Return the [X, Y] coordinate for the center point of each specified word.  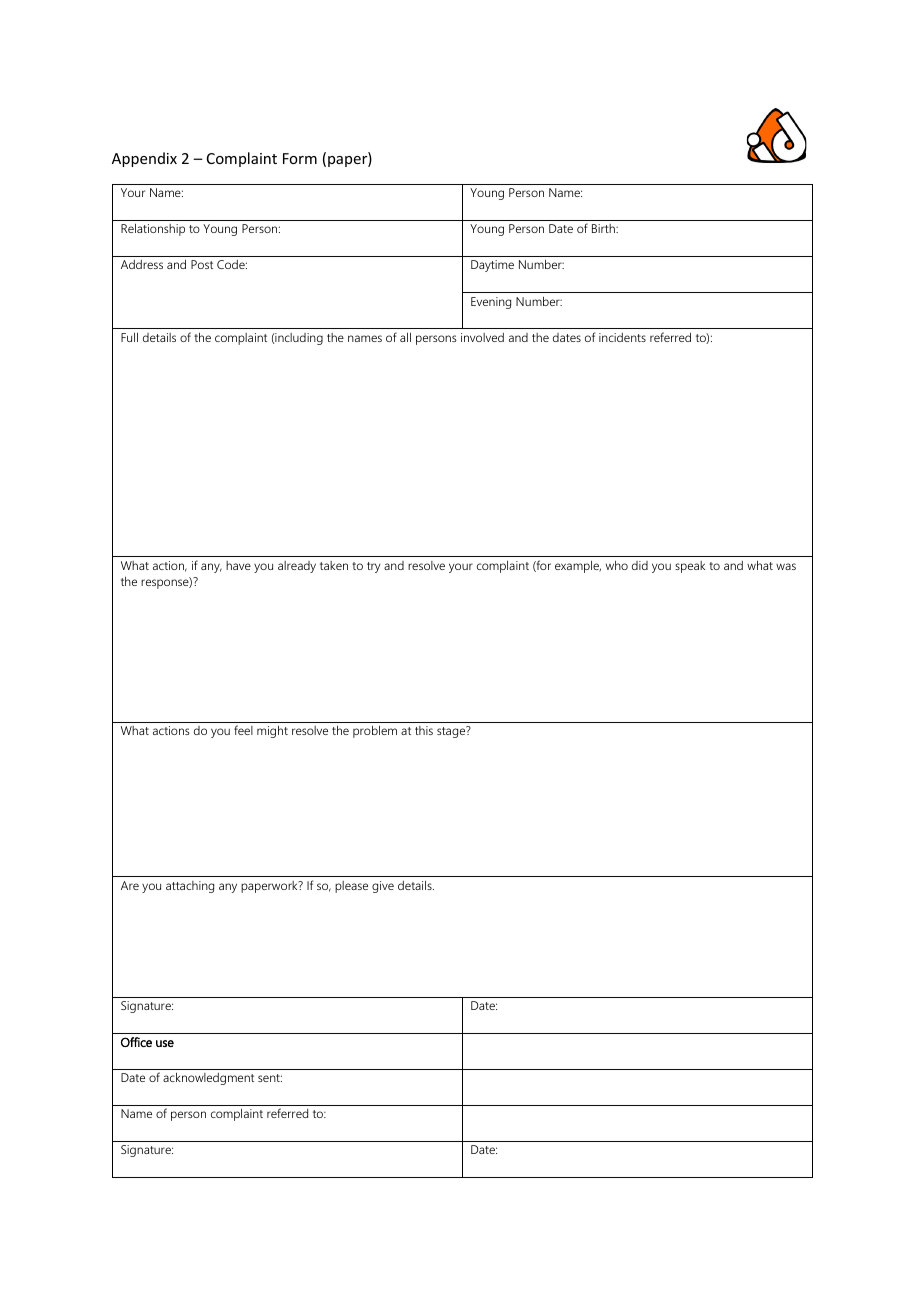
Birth [604, 228]
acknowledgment [208, 1078]
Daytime [492, 266]
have [238, 565]
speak [690, 567]
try [374, 567]
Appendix [144, 159]
